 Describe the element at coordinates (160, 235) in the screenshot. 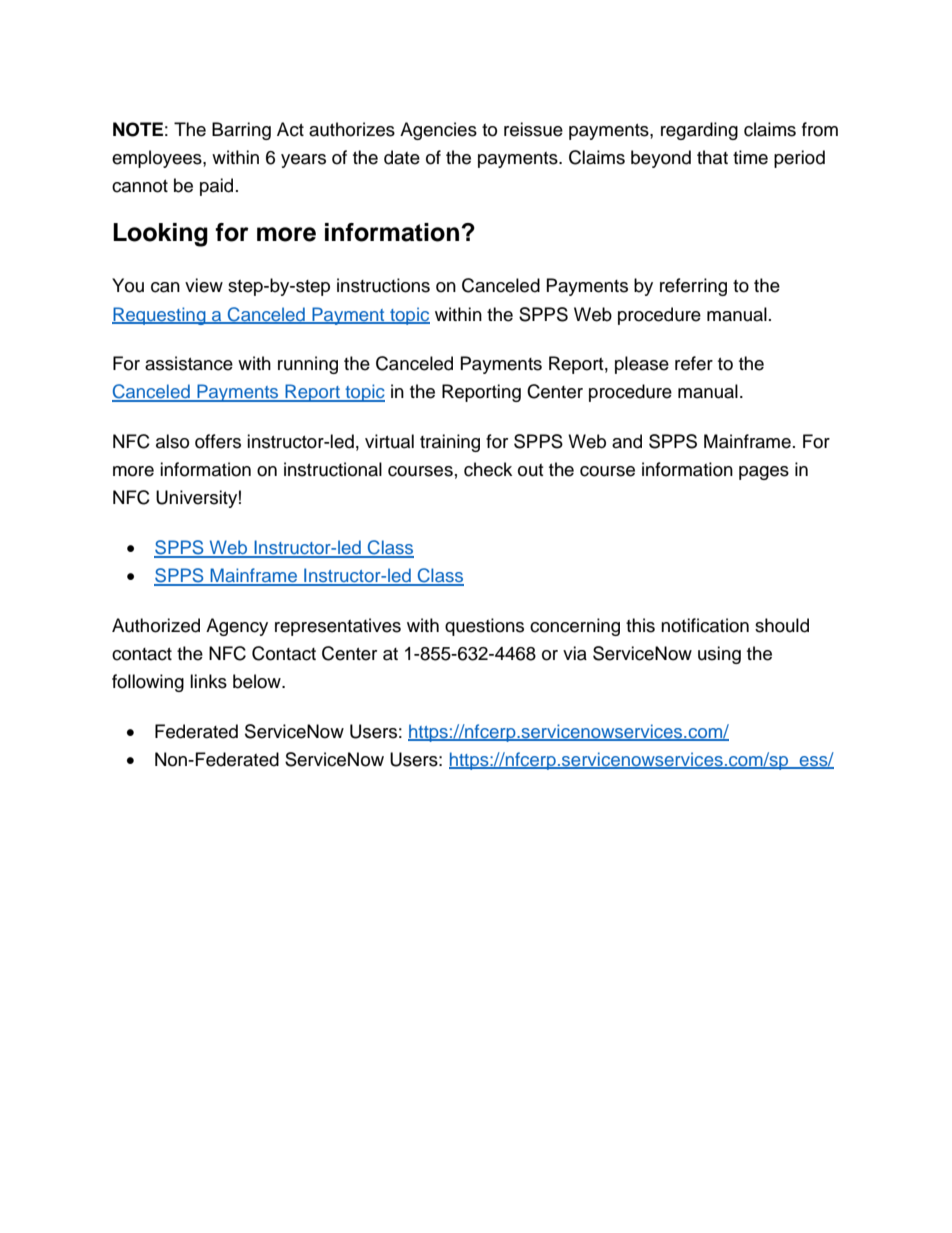

I see `Looking` at that location.
